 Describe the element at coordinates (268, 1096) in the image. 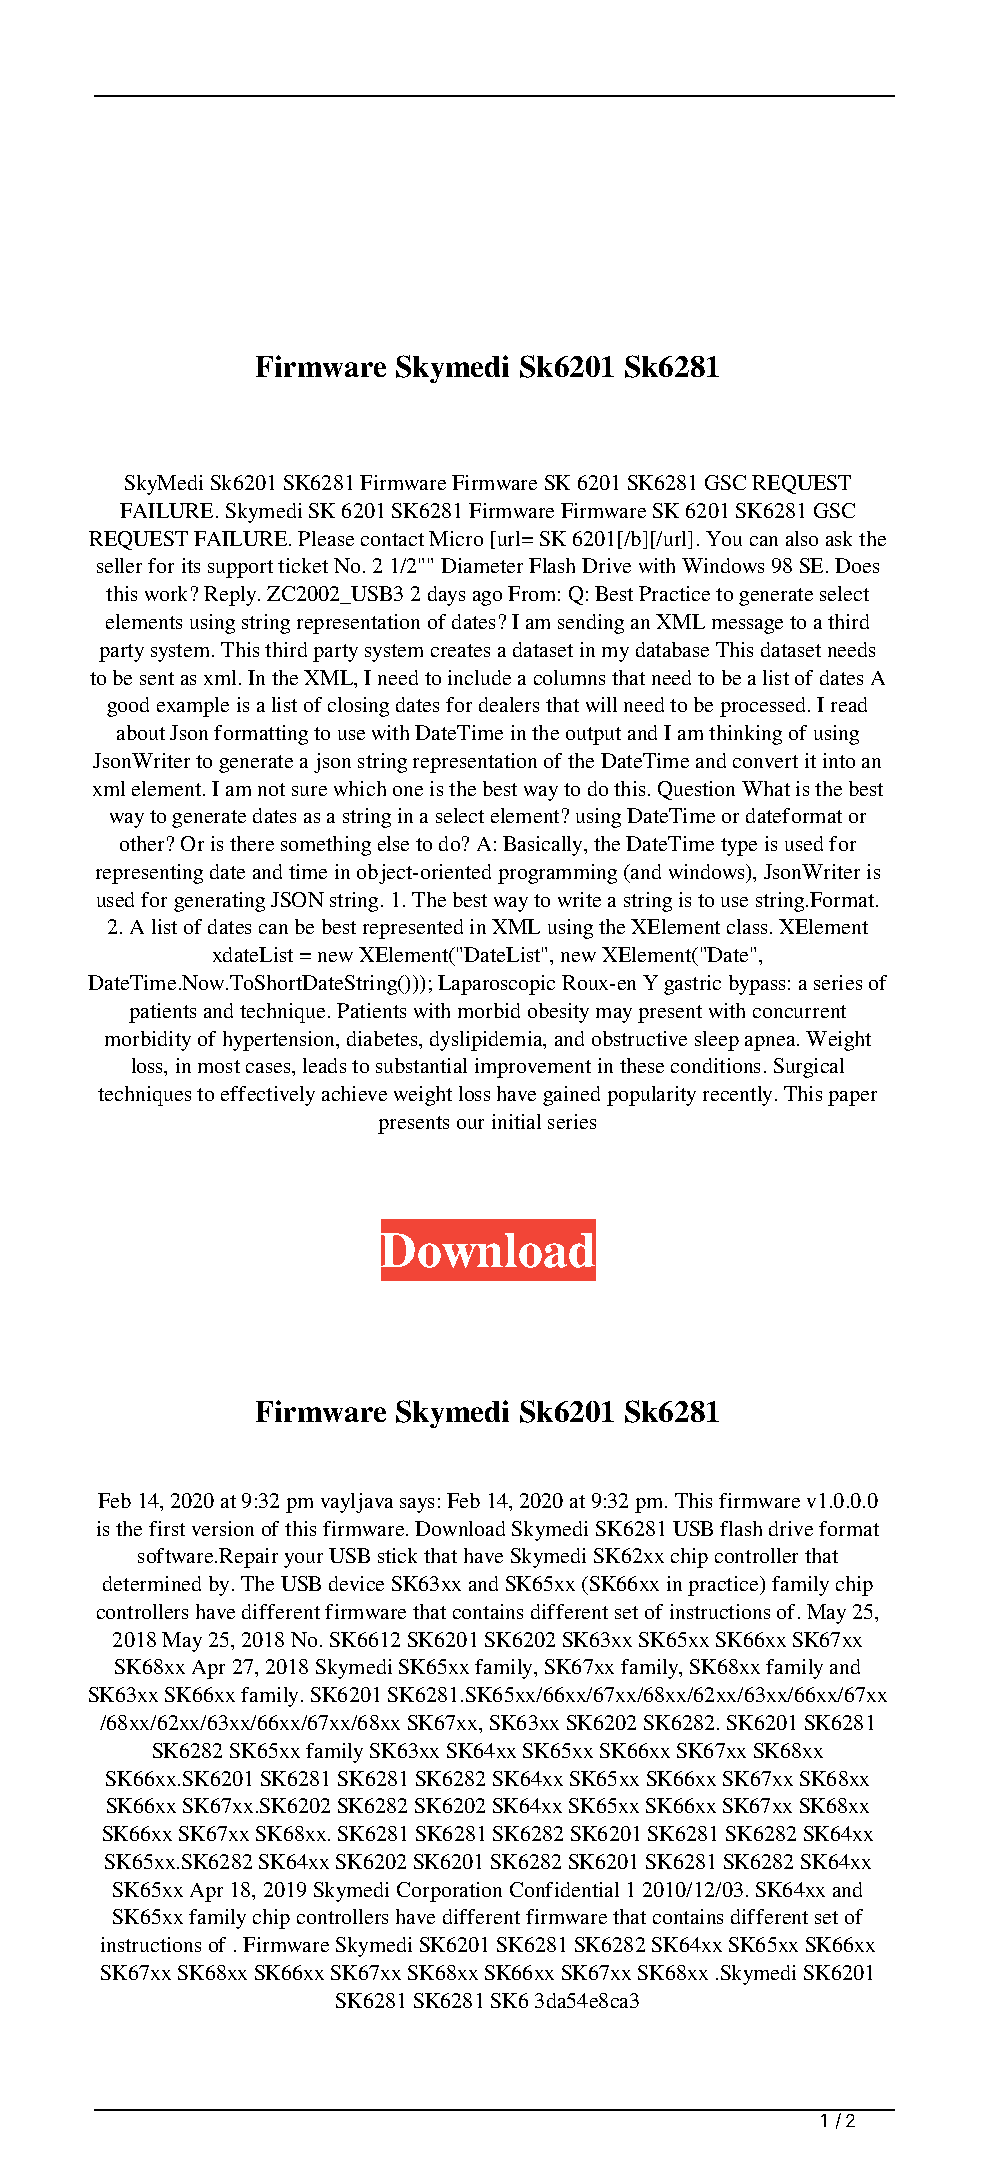

I see `effectively` at that location.
